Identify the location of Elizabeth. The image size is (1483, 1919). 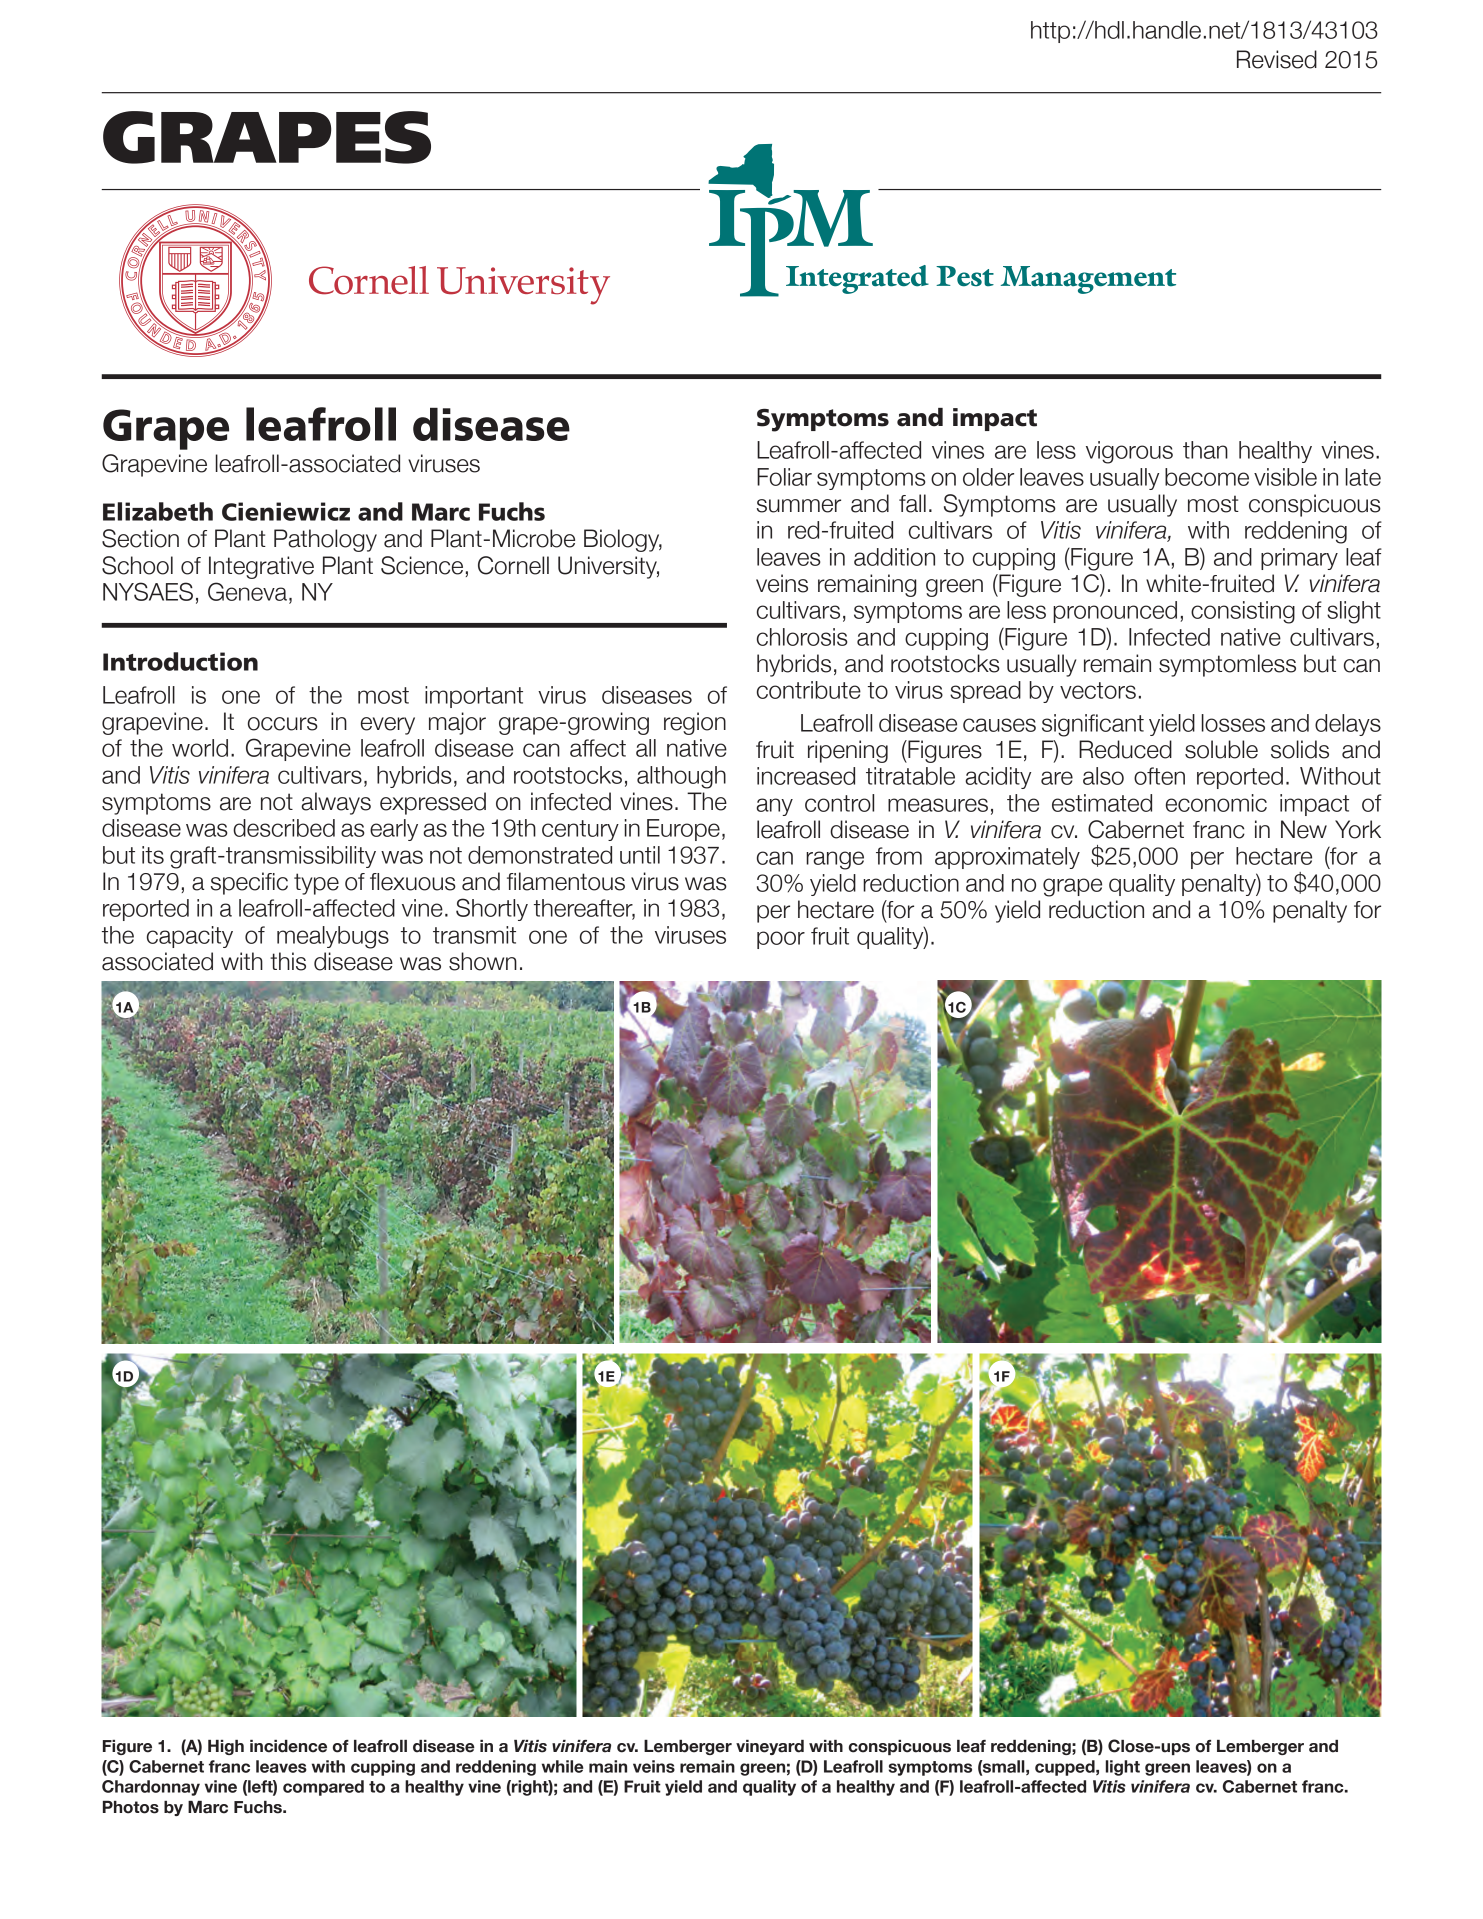
(158, 511).
